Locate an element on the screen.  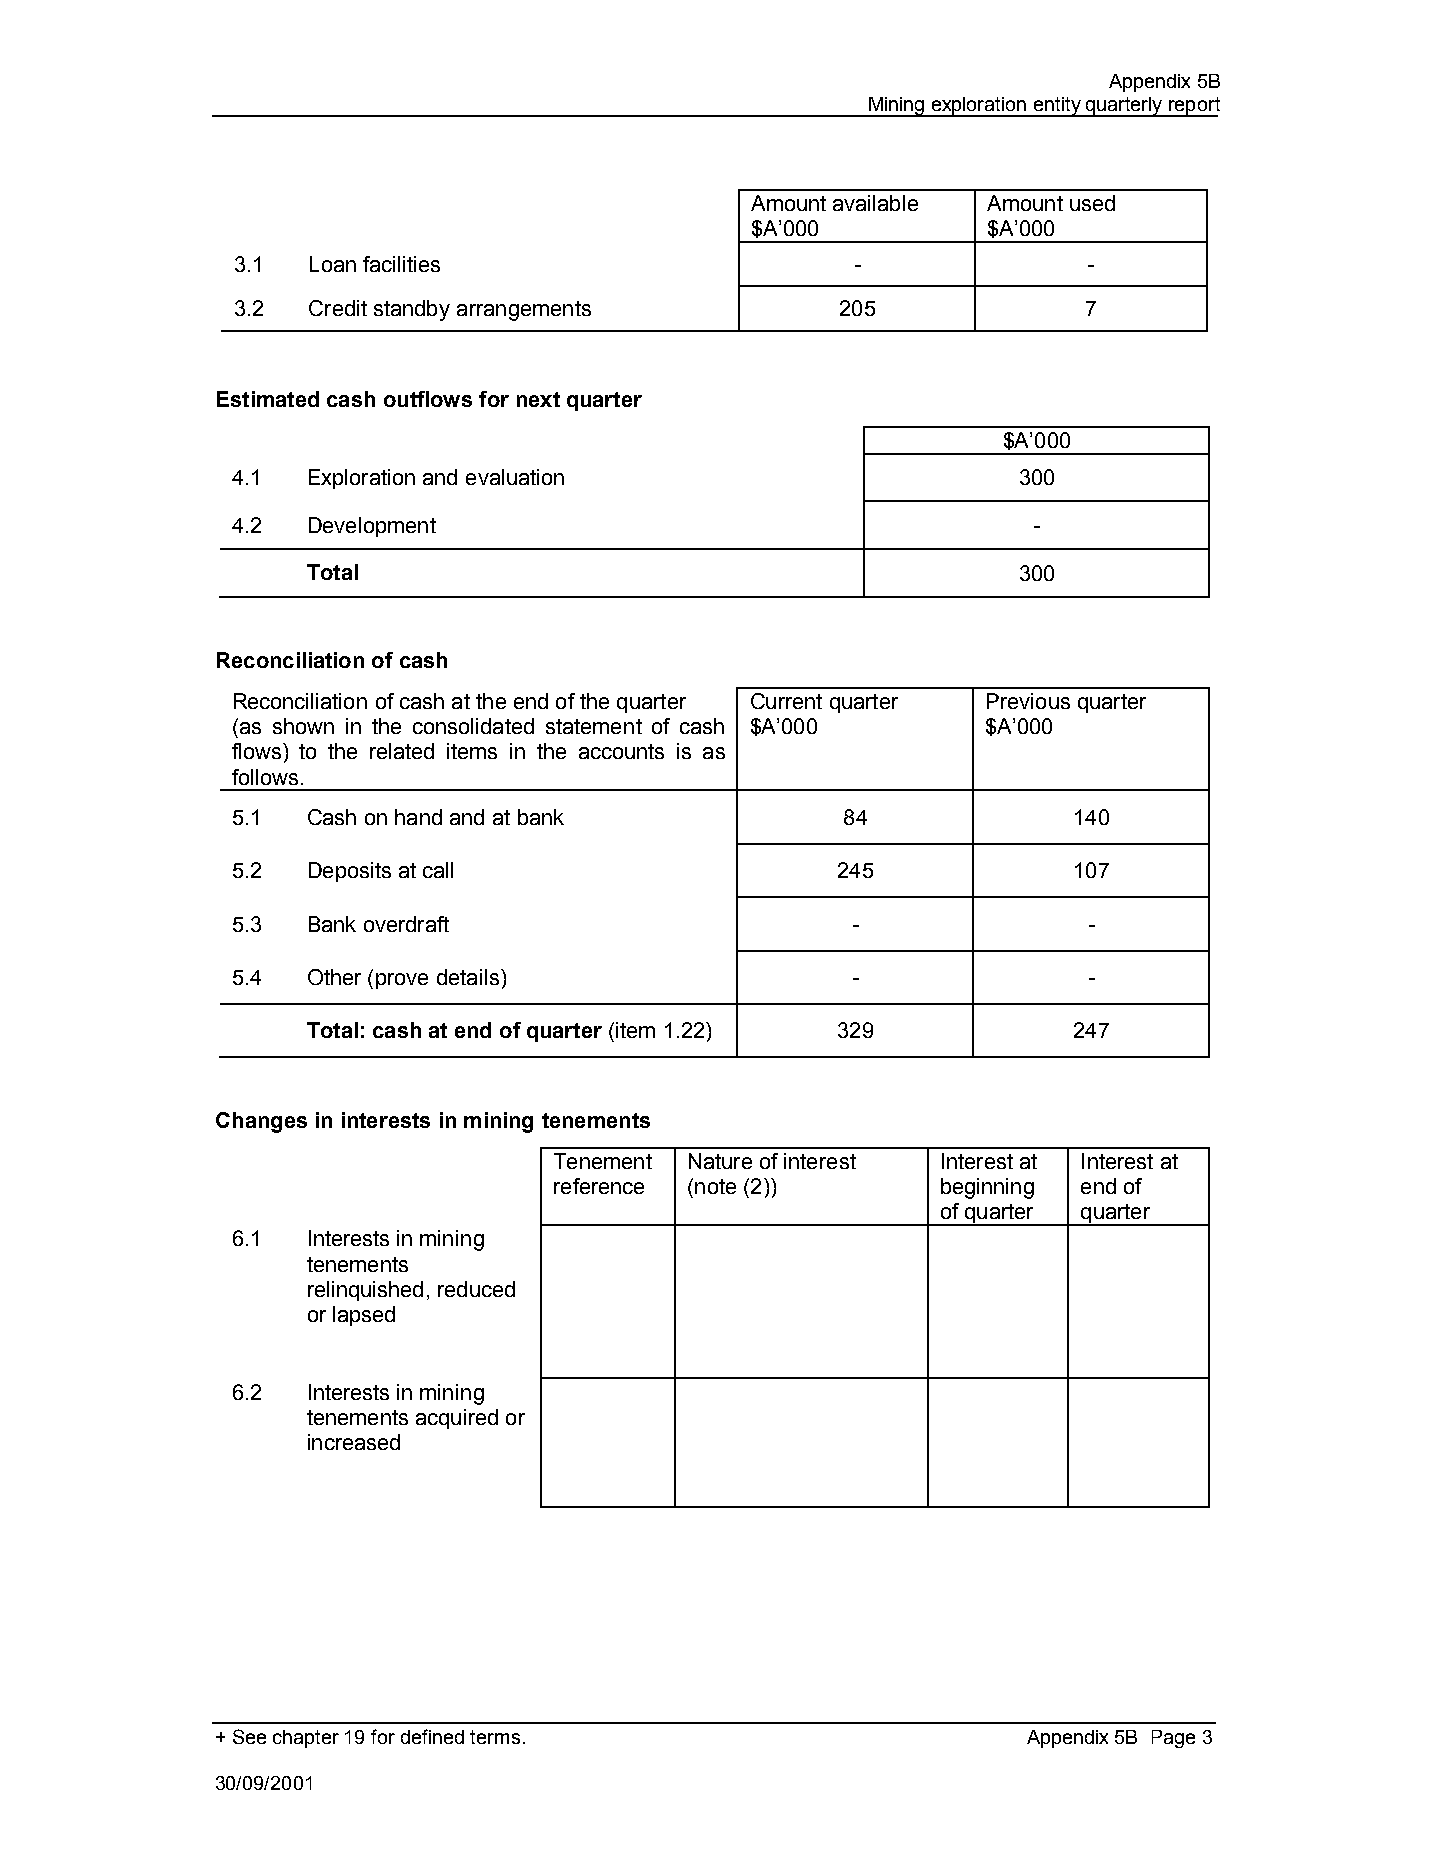
Changes is located at coordinates (261, 1122).
